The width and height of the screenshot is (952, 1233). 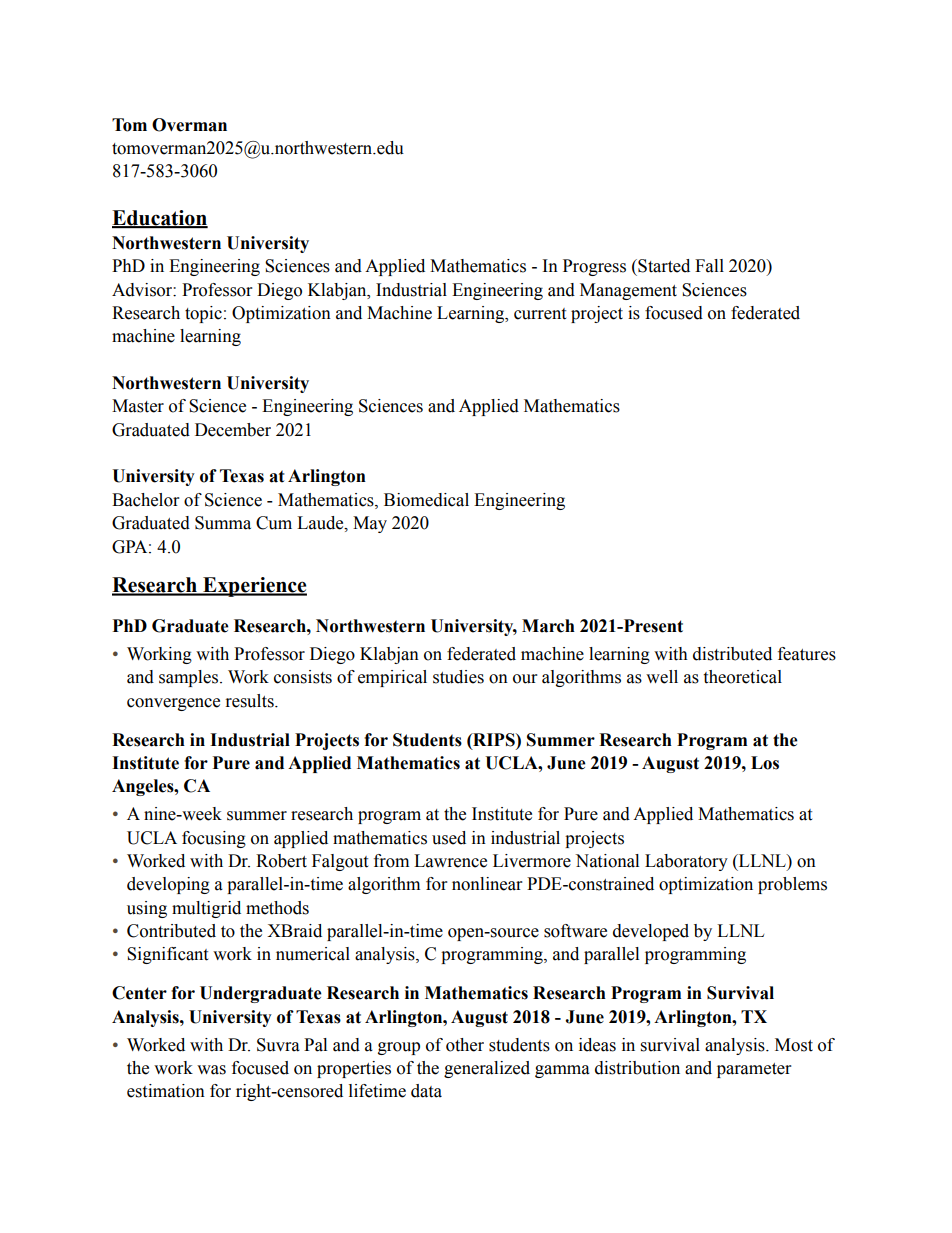 What do you see at coordinates (188, 678) in the screenshot?
I see `samples` at bounding box center [188, 678].
